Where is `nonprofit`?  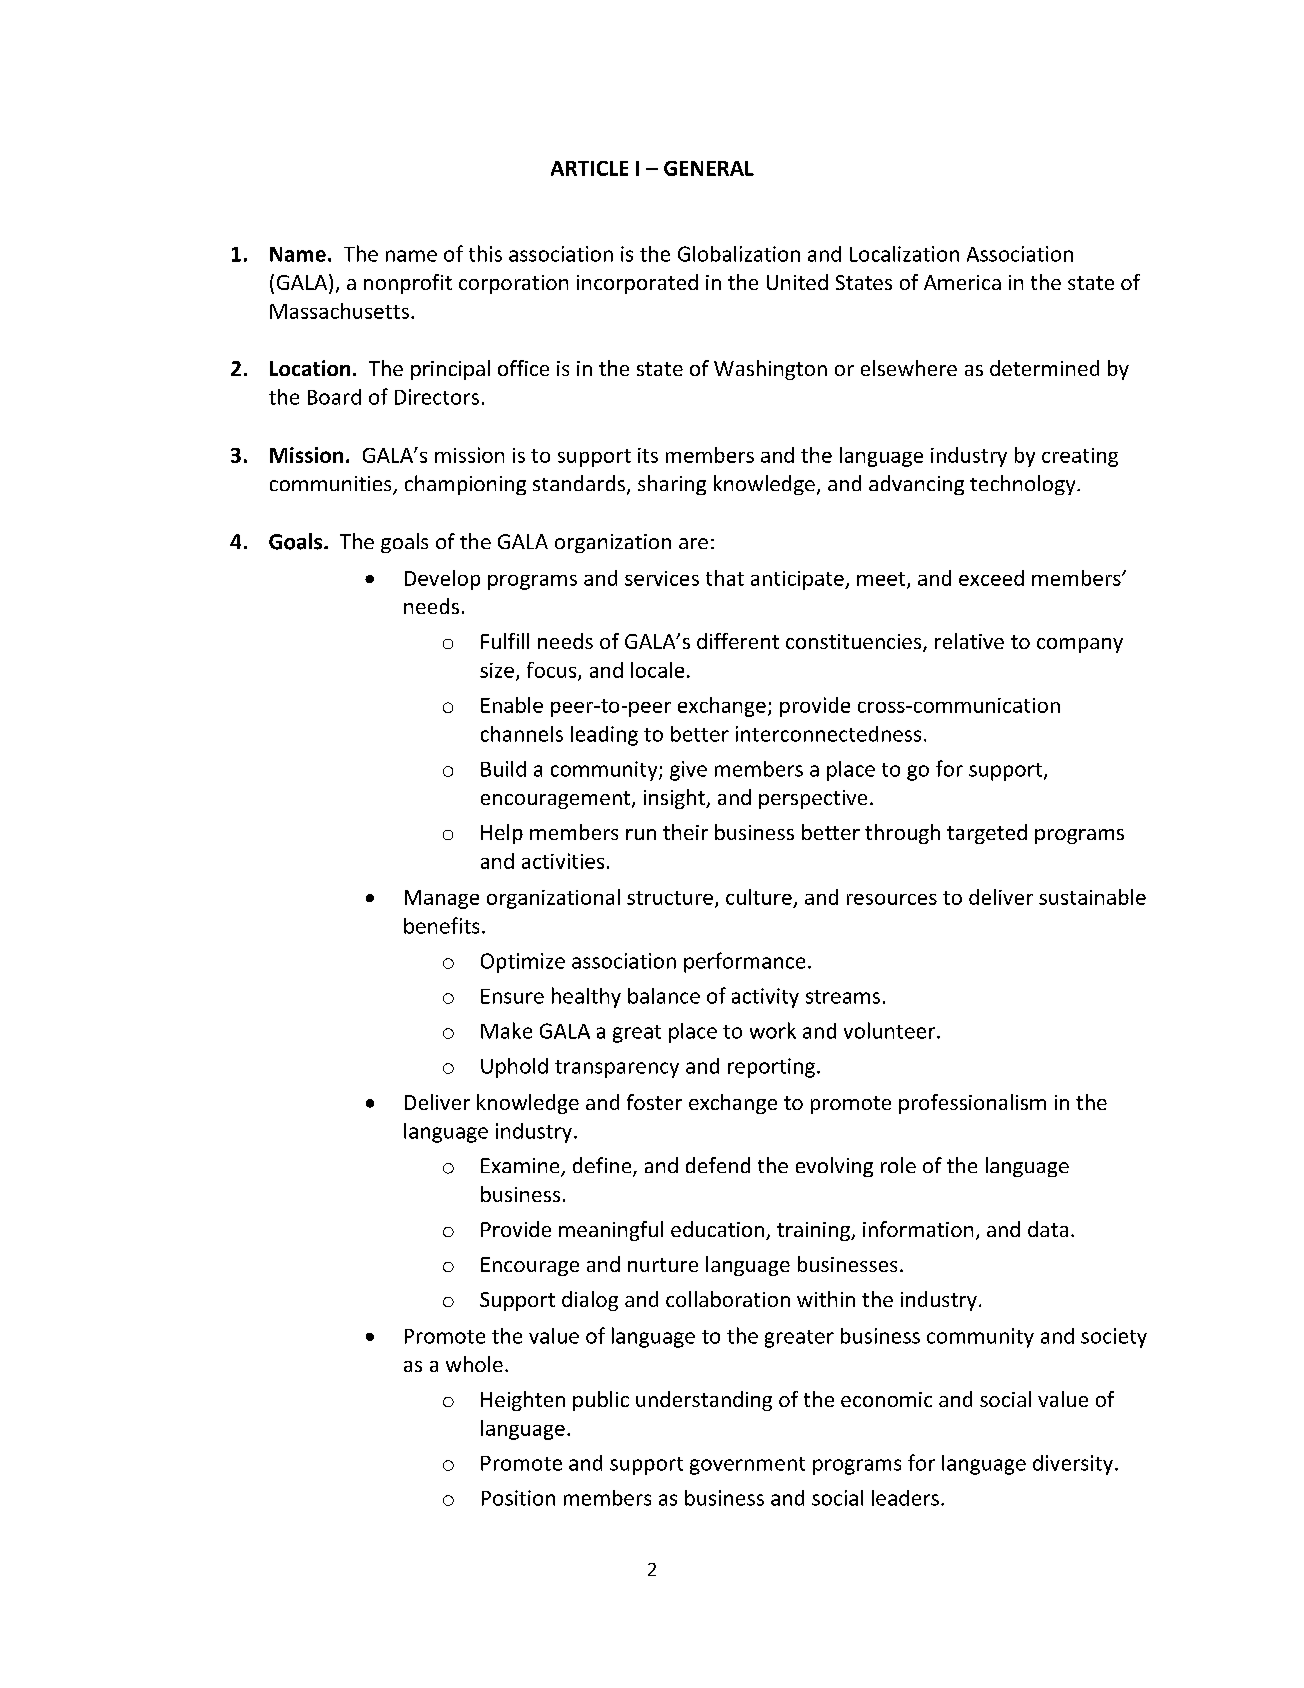 nonprofit is located at coordinates (408, 284).
